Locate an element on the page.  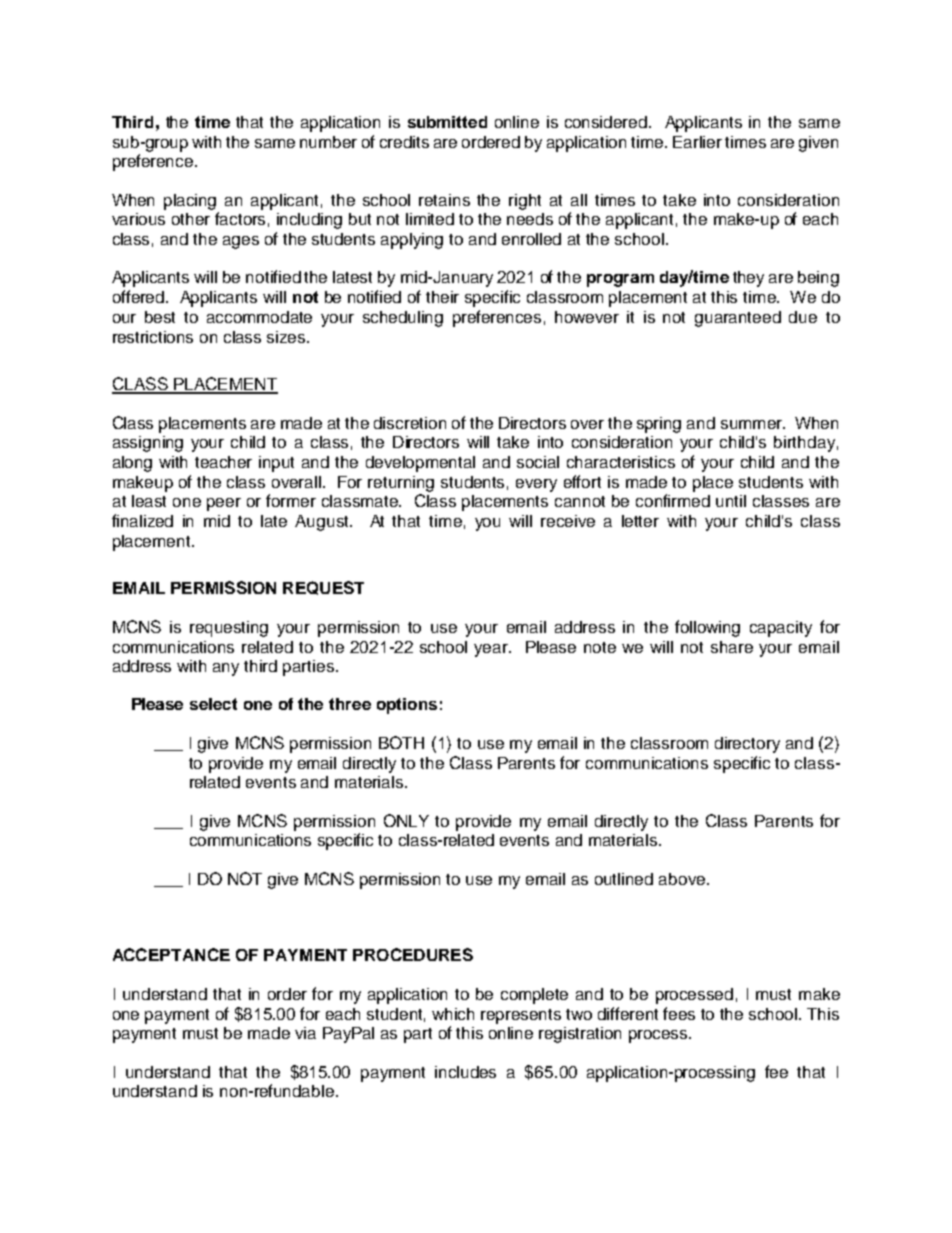
until is located at coordinates (731, 501).
